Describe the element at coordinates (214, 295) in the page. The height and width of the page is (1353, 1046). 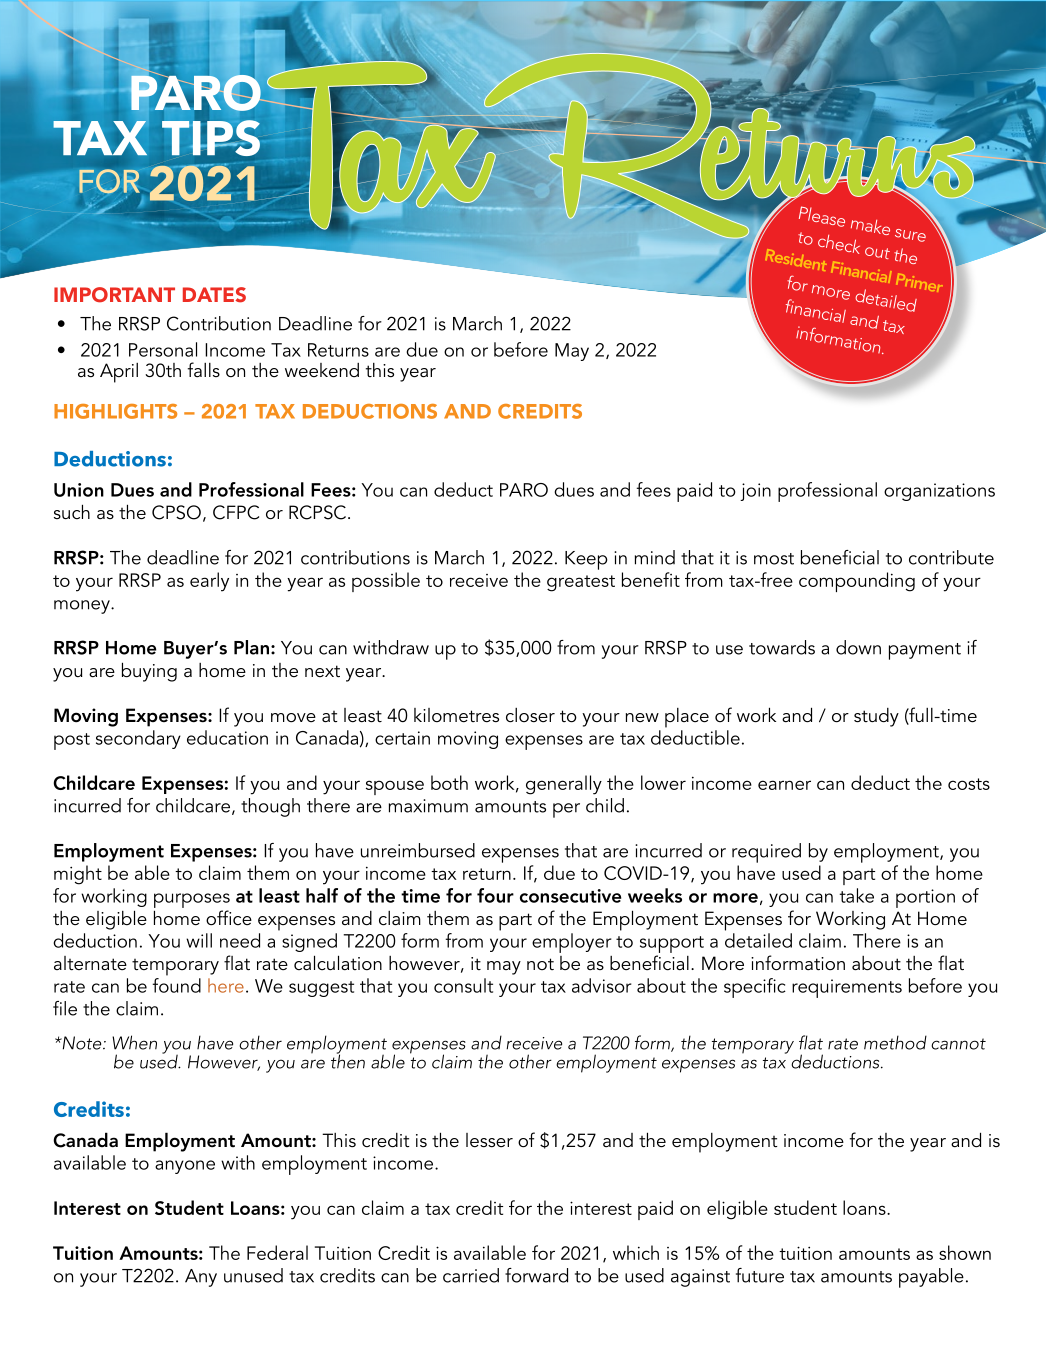
I see `DATES` at that location.
